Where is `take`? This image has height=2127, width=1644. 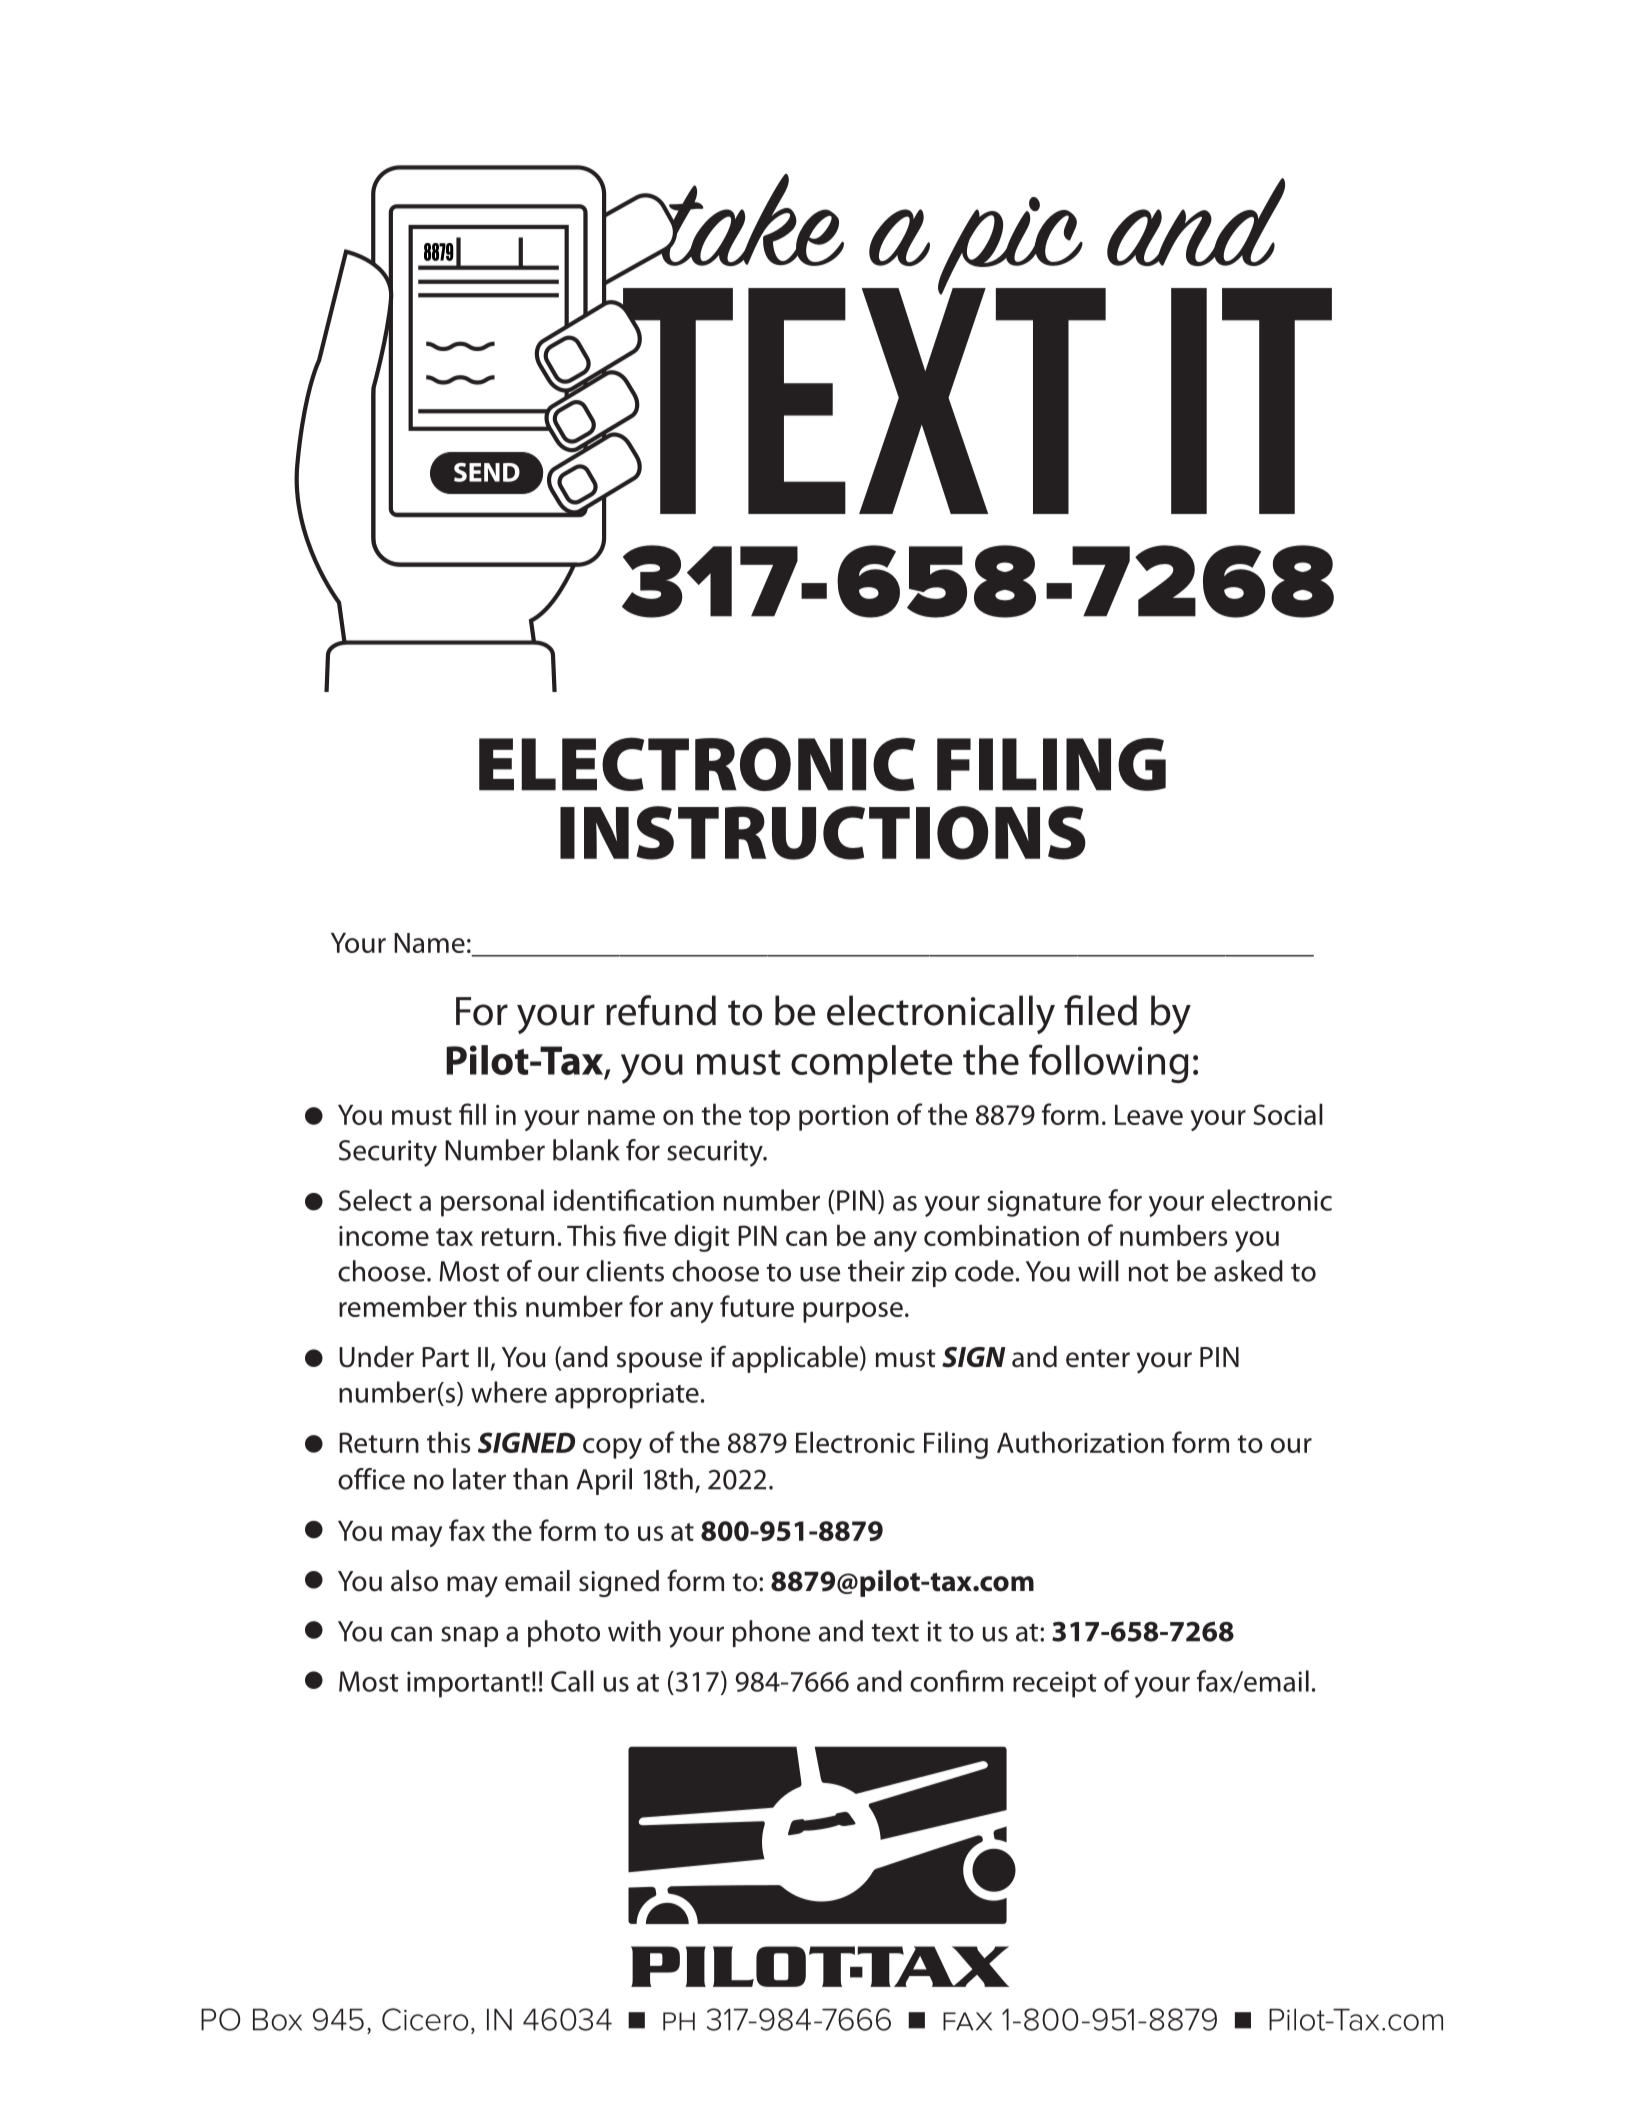 take is located at coordinates (749, 220).
